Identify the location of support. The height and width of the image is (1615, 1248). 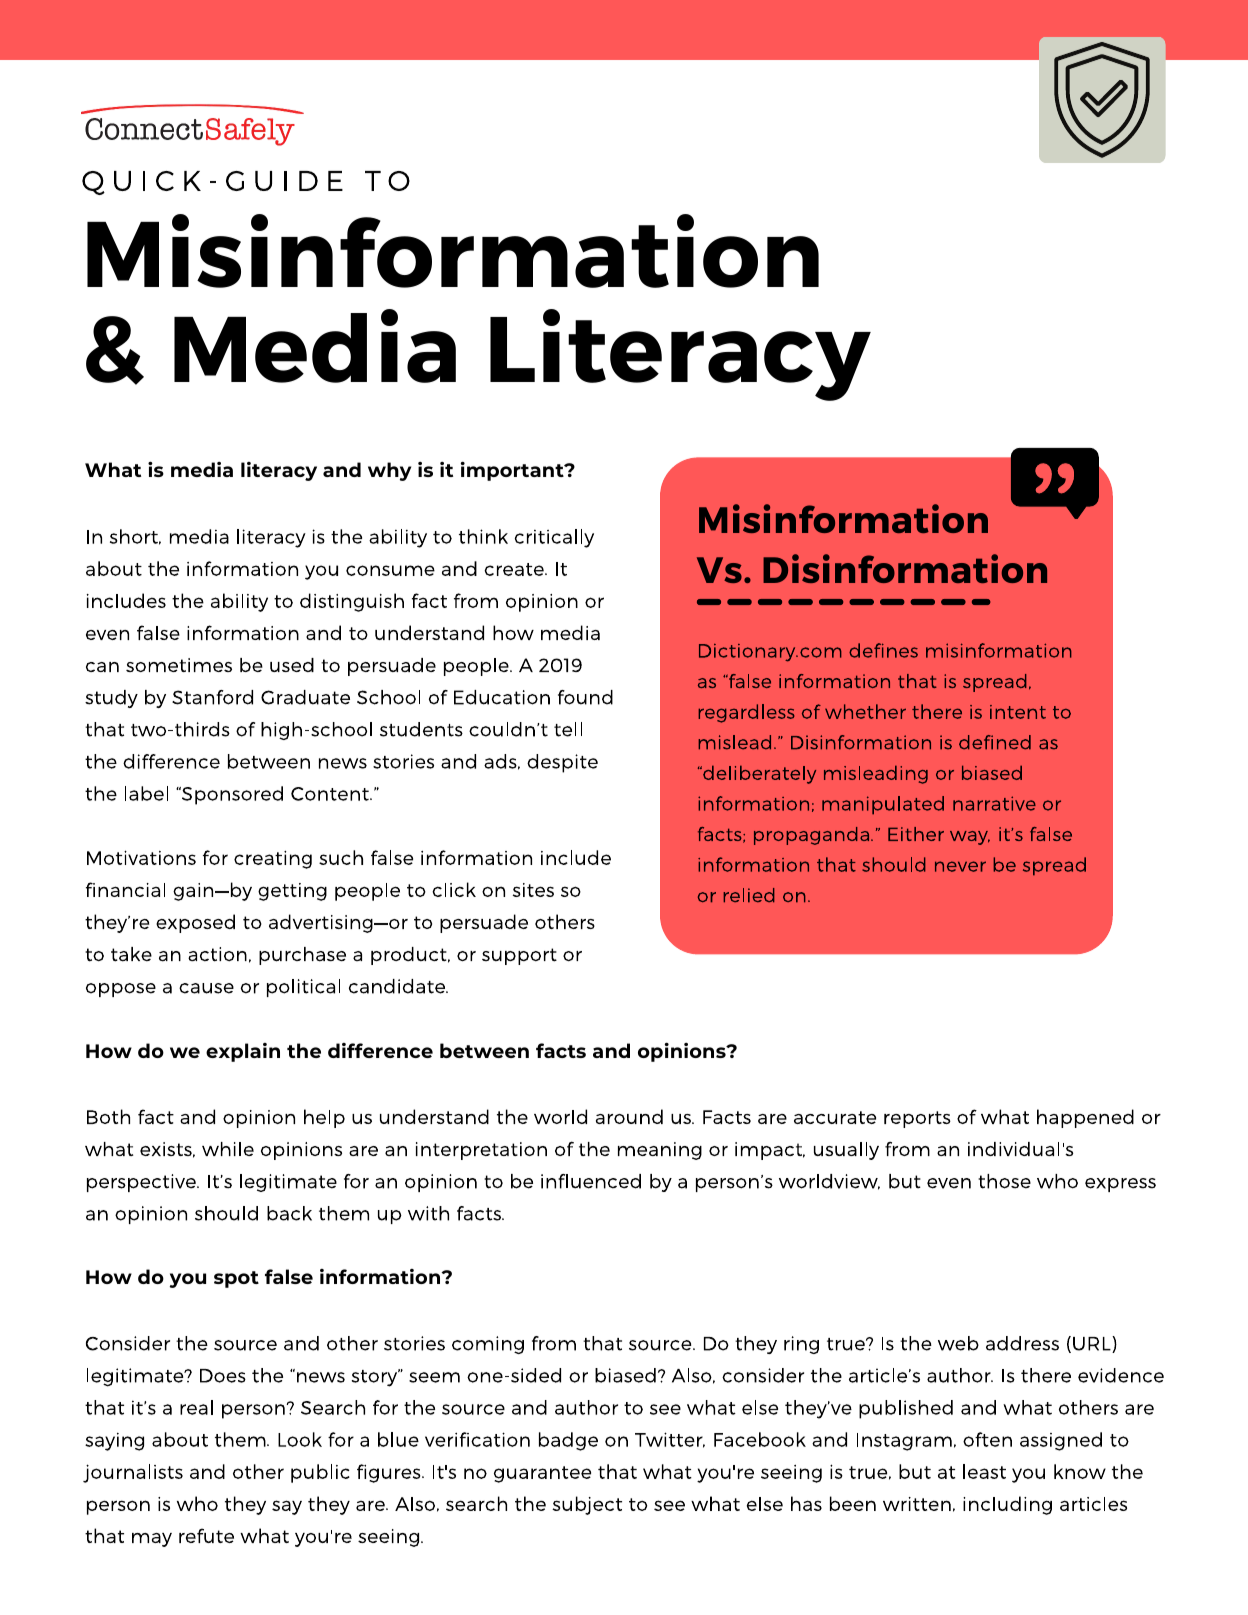
(519, 956).
